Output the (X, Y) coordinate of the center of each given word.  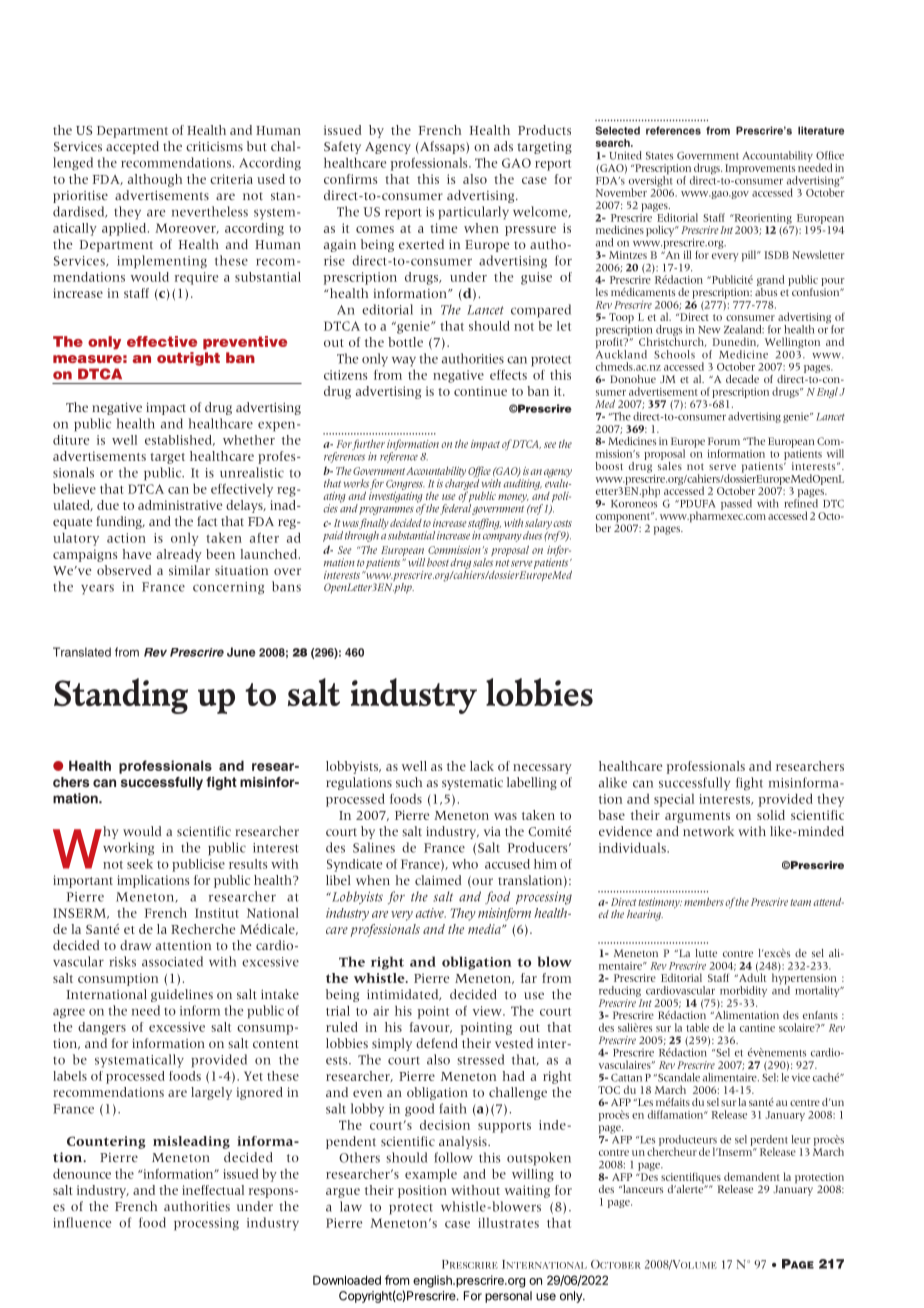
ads (503, 146)
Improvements (761, 170)
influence (82, 1222)
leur (801, 1139)
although (155, 180)
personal (508, 1297)
